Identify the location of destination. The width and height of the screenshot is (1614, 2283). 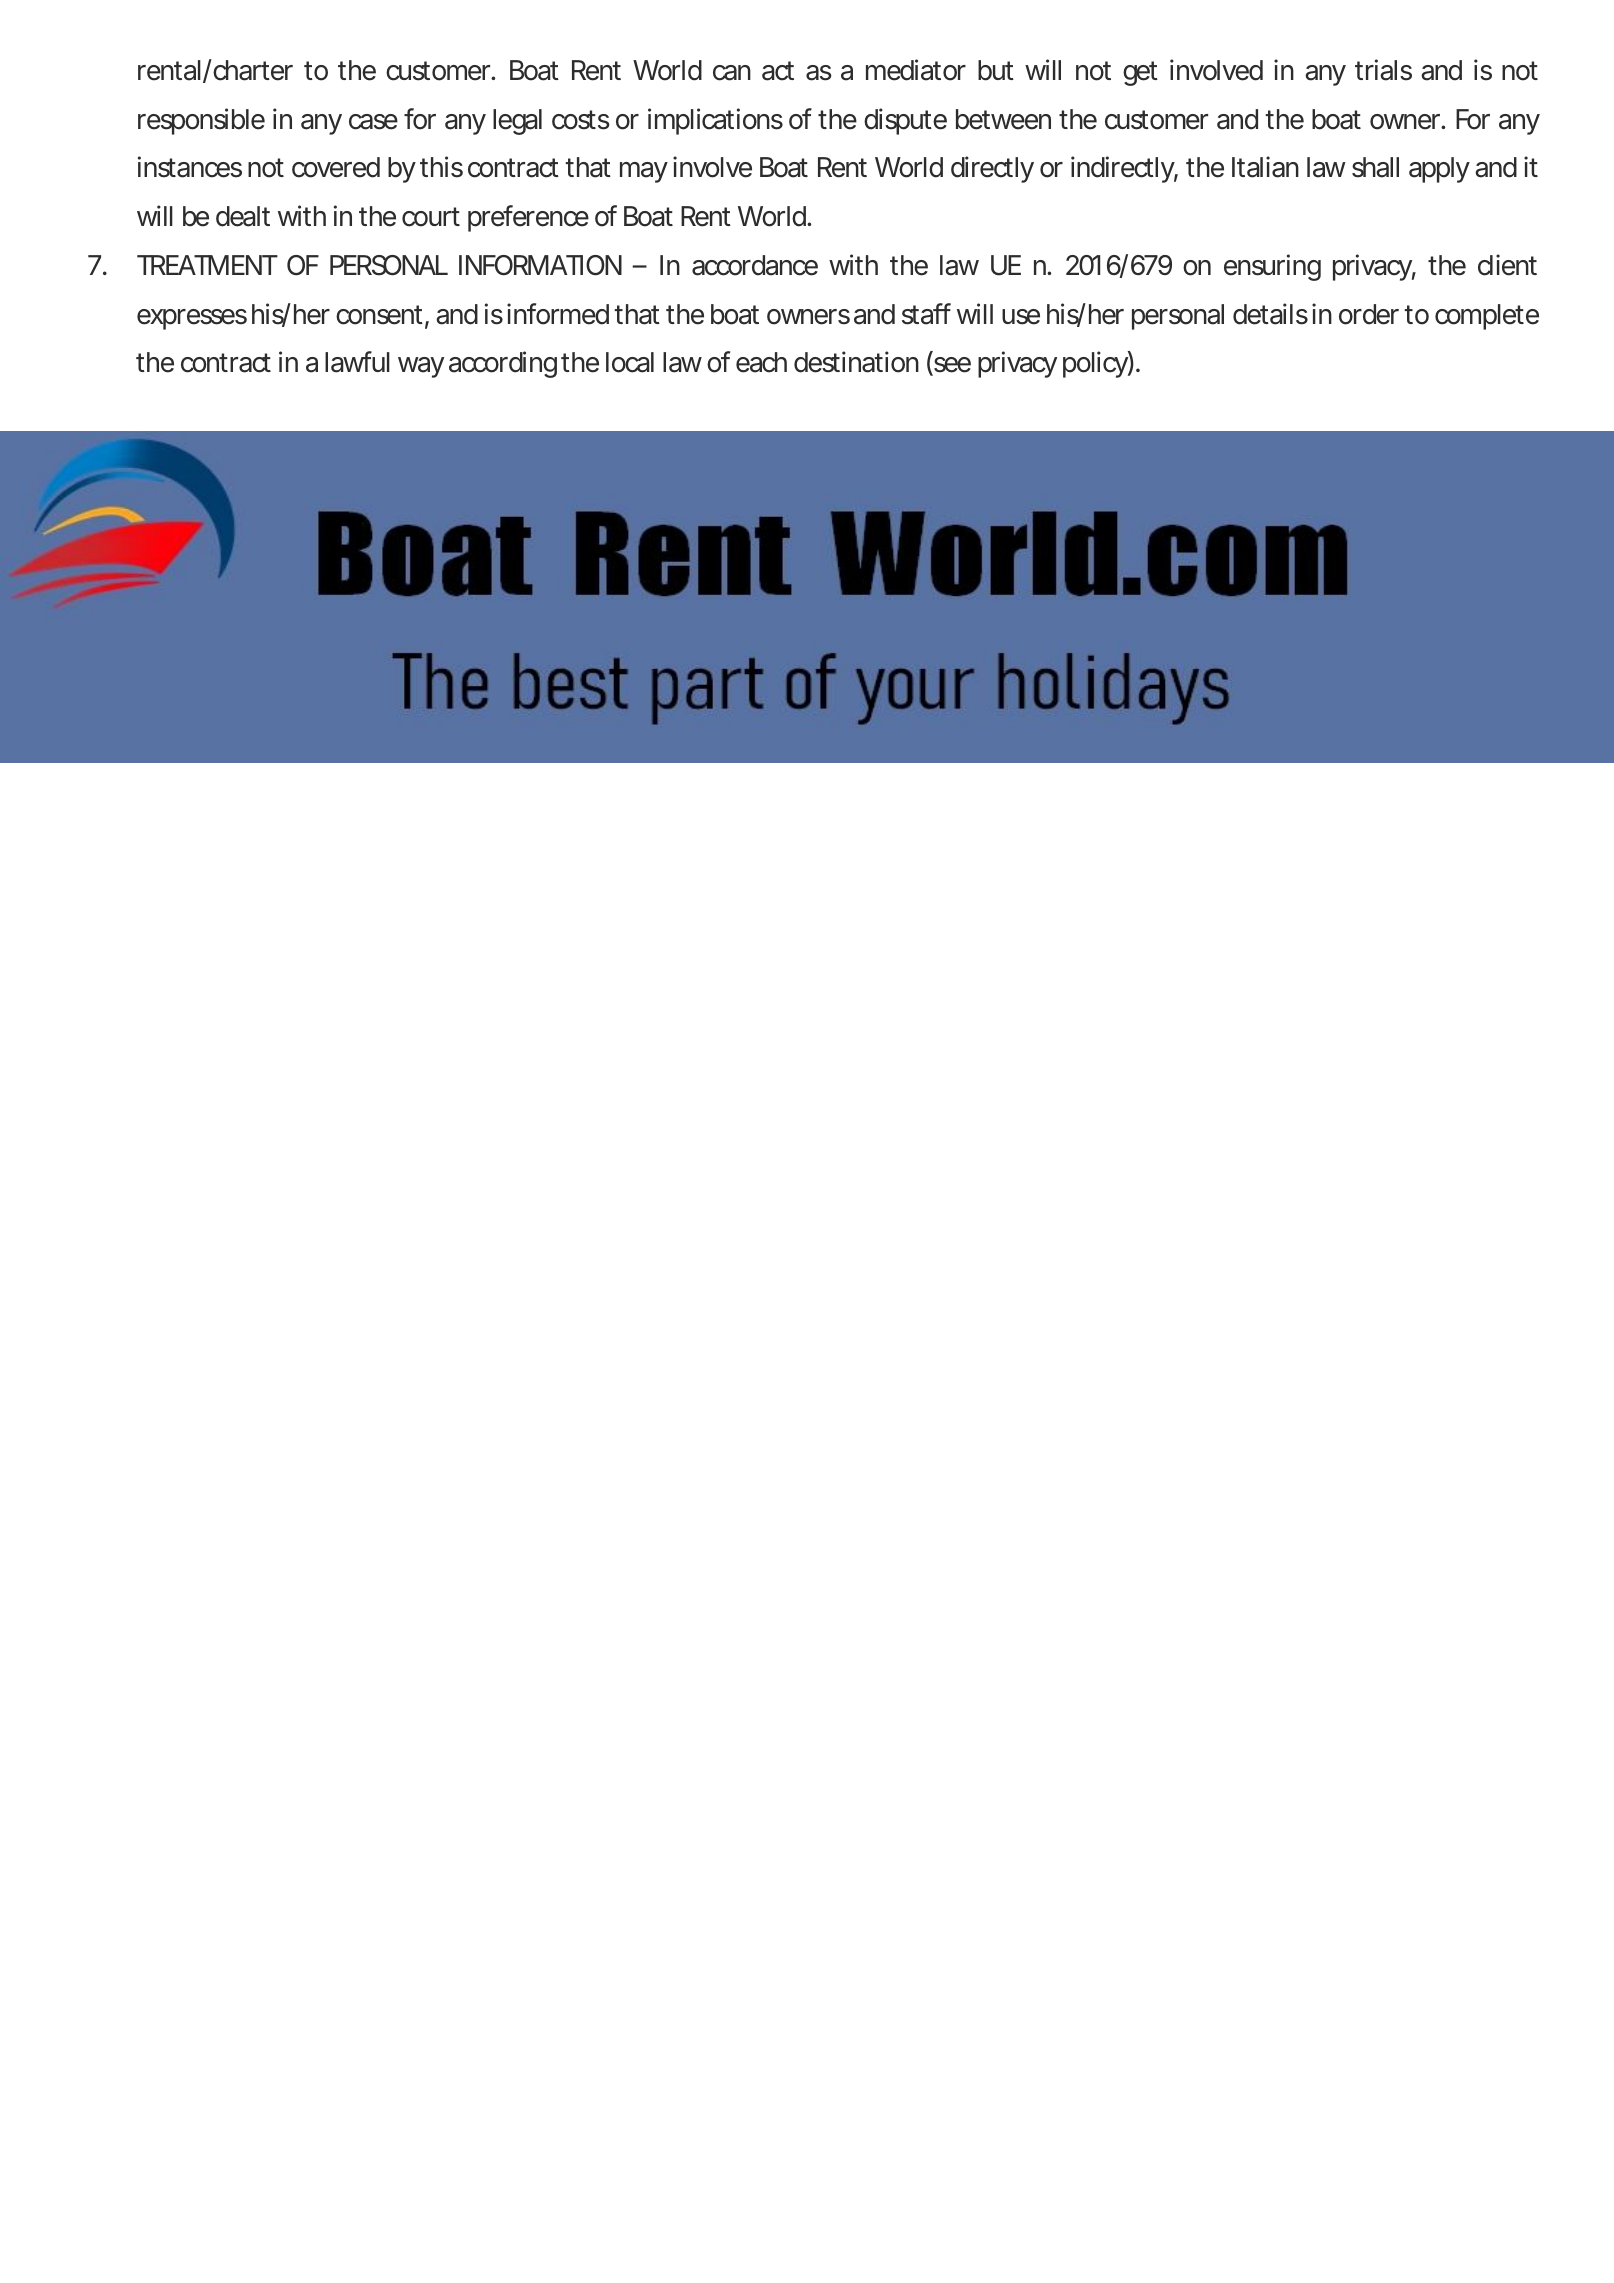
(856, 362).
